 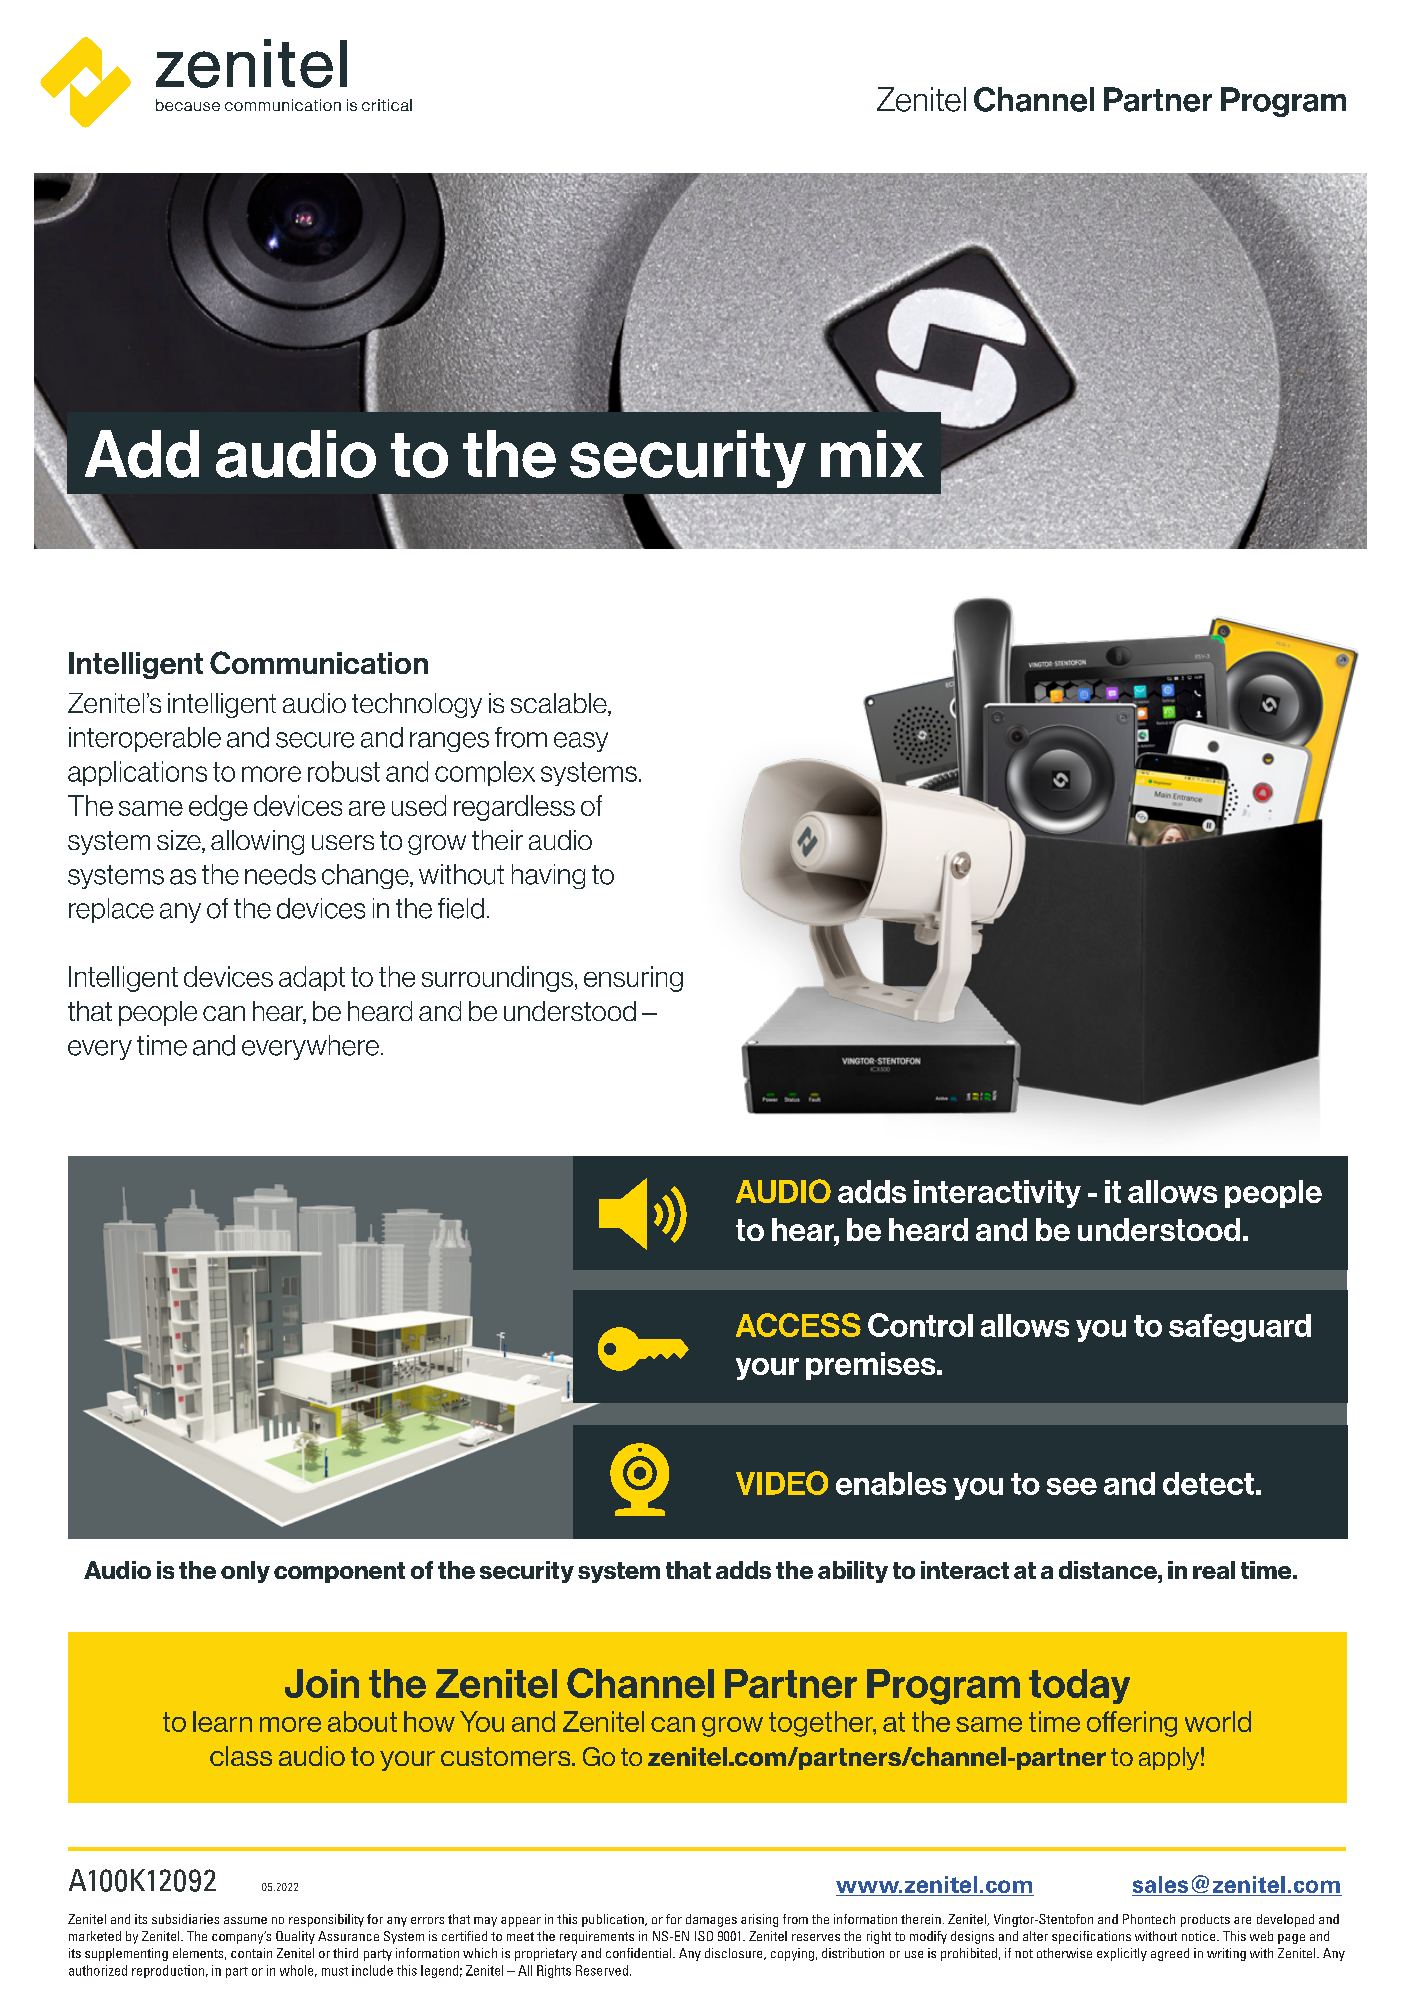 What do you see at coordinates (560, 704) in the screenshot?
I see `scalable` at bounding box center [560, 704].
